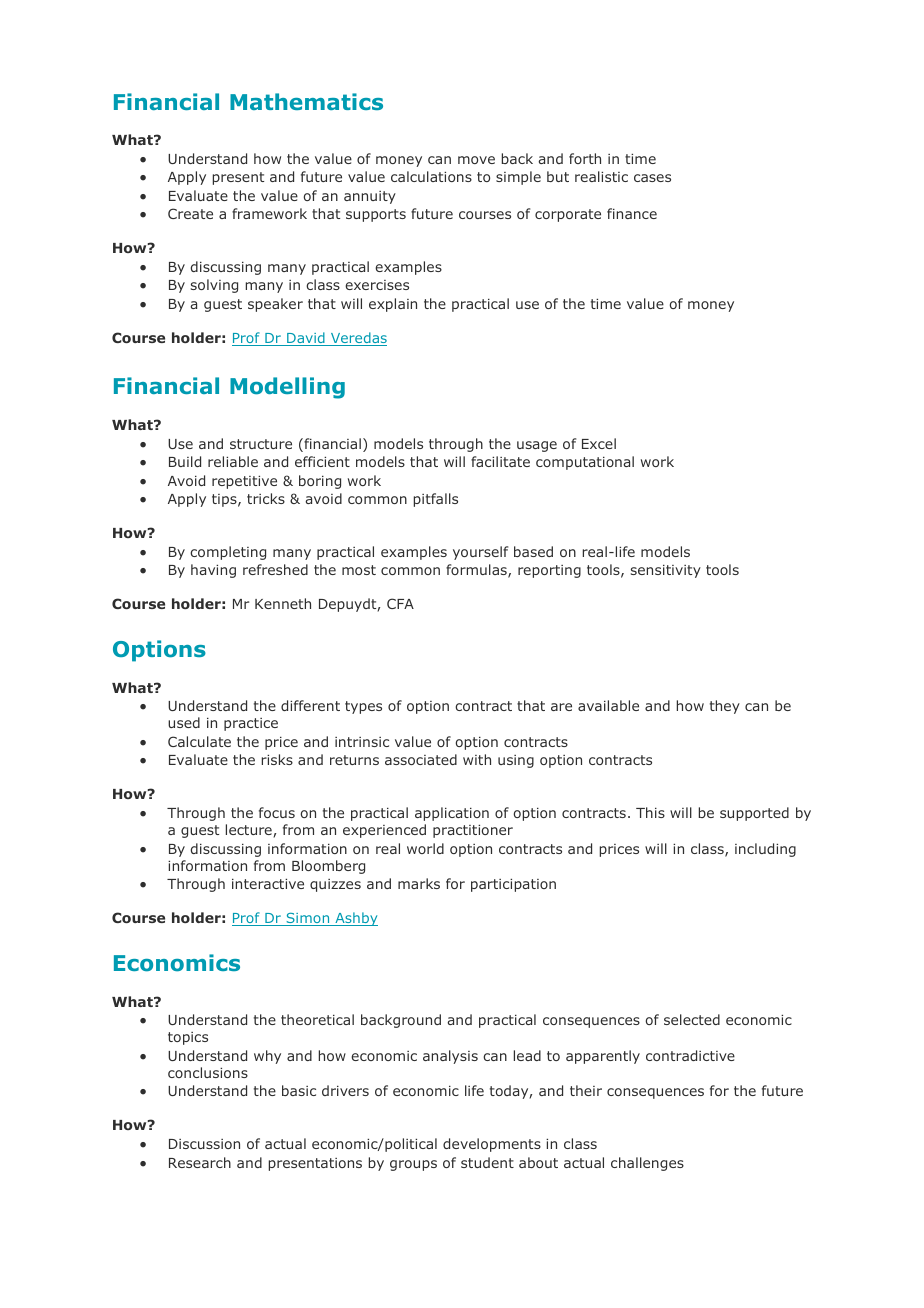  What do you see at coordinates (204, 1144) in the screenshot?
I see `Discussion` at bounding box center [204, 1144].
